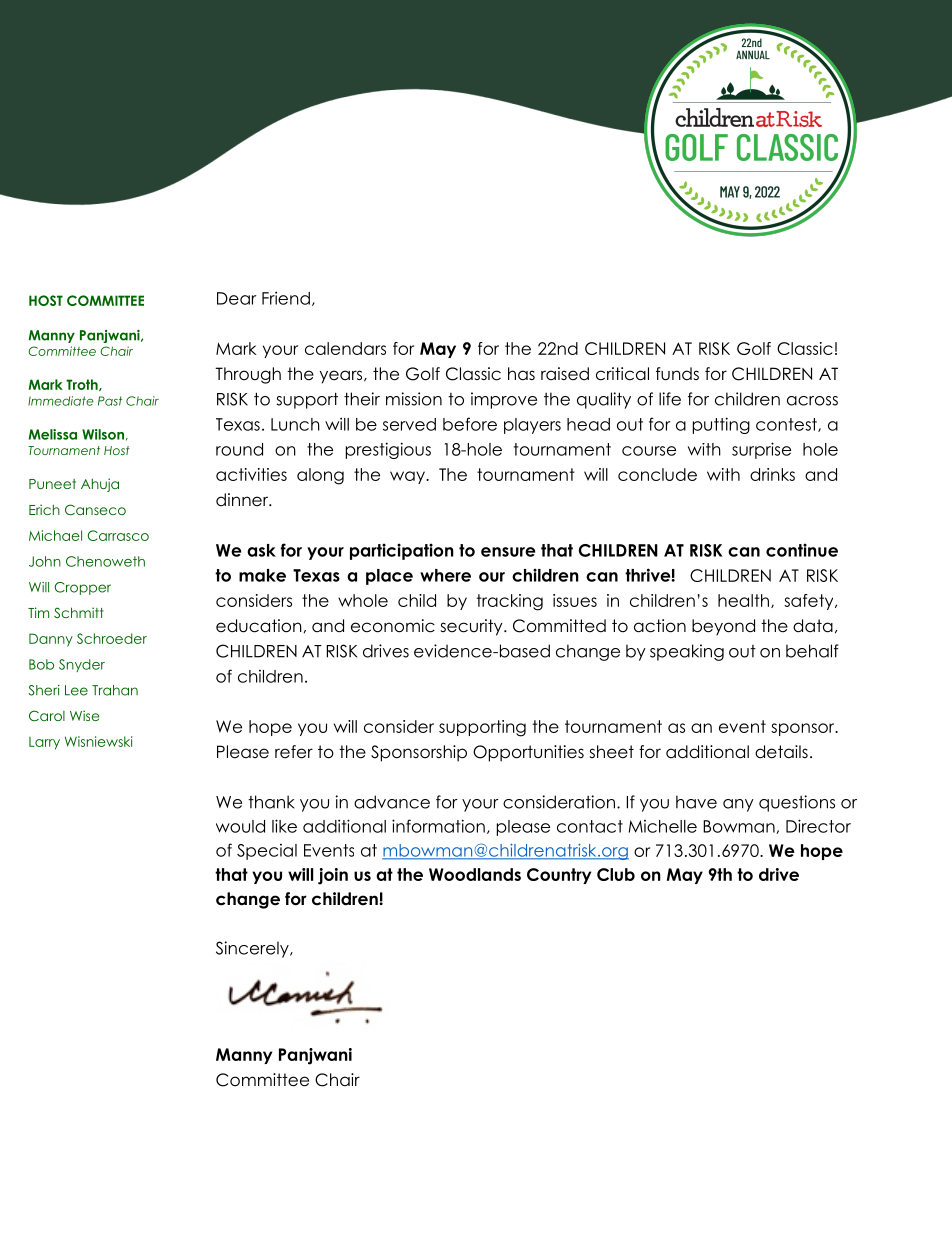 Image resolution: width=952 pixels, height=1233 pixels. I want to click on Friend, so click(286, 298).
